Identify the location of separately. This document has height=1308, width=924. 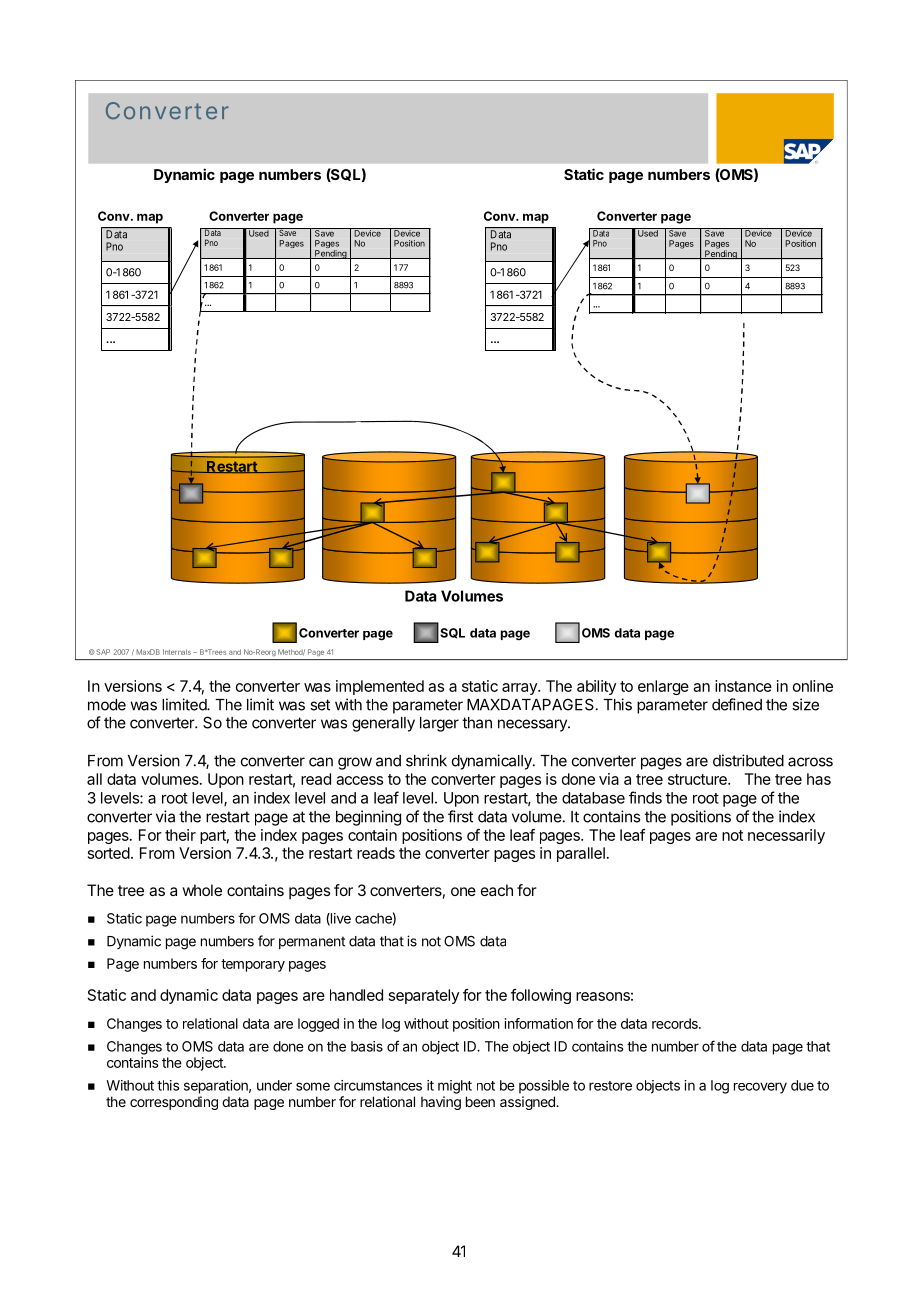
(424, 996).
